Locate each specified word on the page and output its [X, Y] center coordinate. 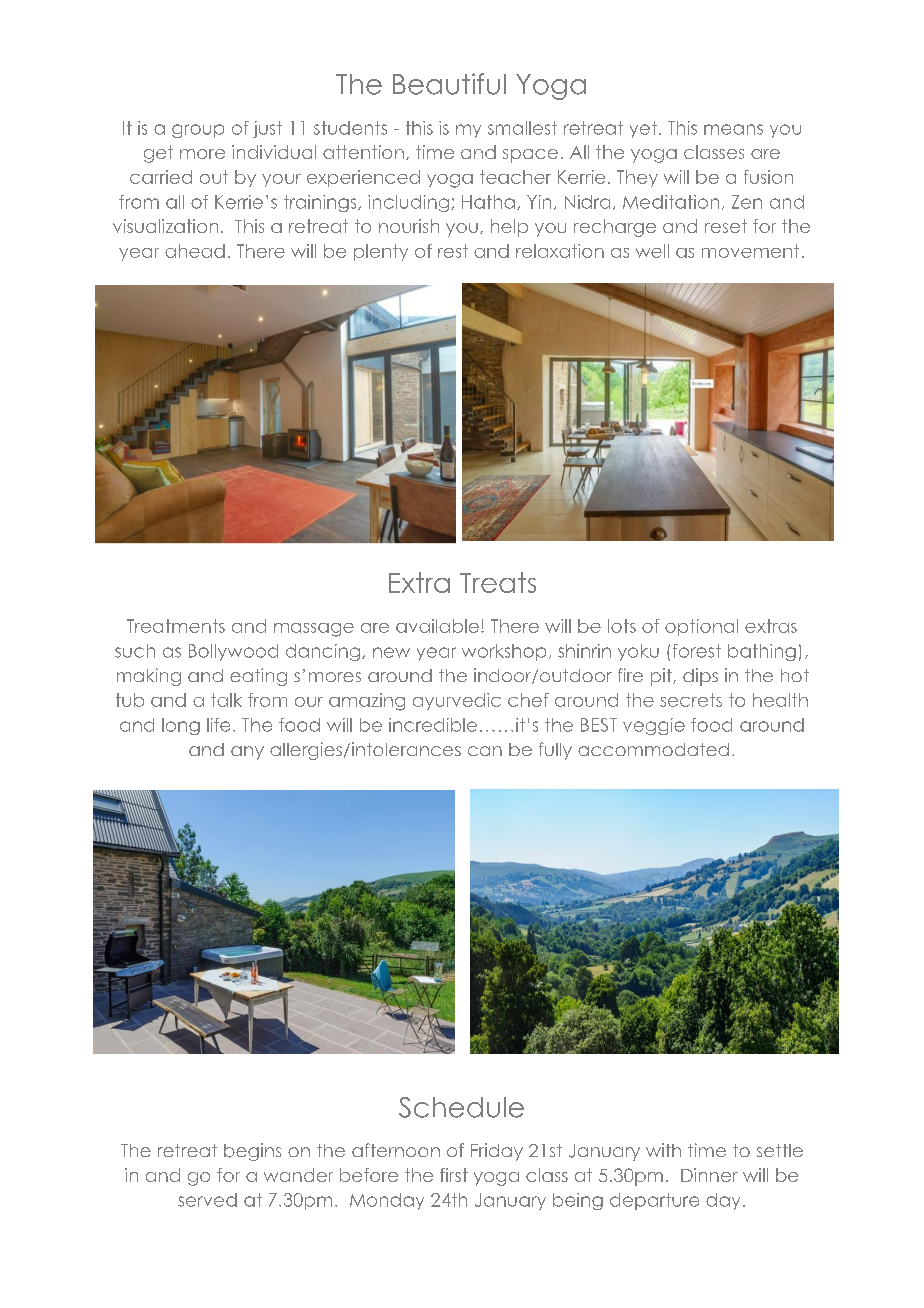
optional [701, 627]
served [207, 1200]
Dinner [709, 1175]
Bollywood [233, 652]
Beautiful [449, 84]
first [454, 1175]
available [437, 626]
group [198, 131]
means [733, 129]
